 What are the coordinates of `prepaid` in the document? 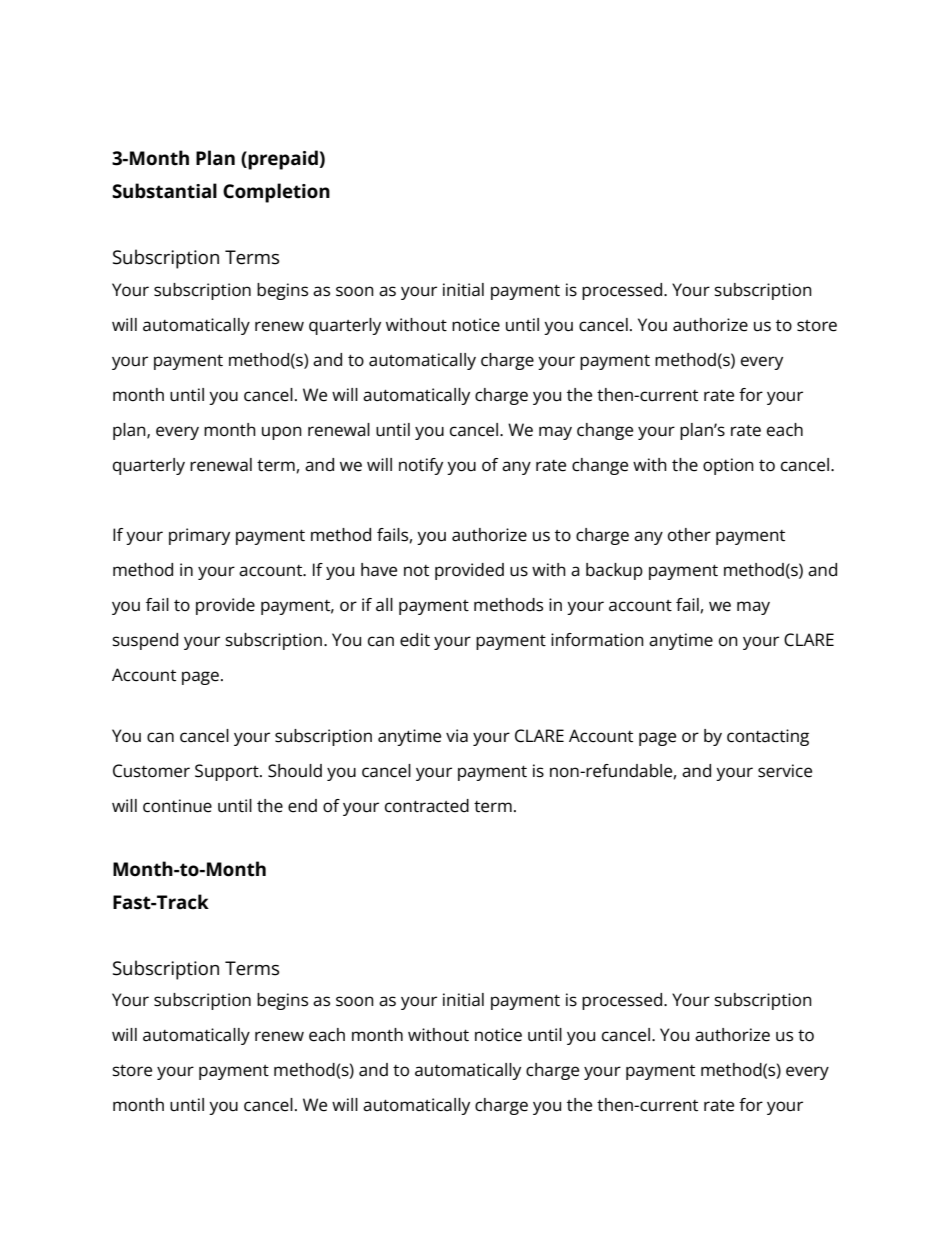 It's located at (283, 160).
